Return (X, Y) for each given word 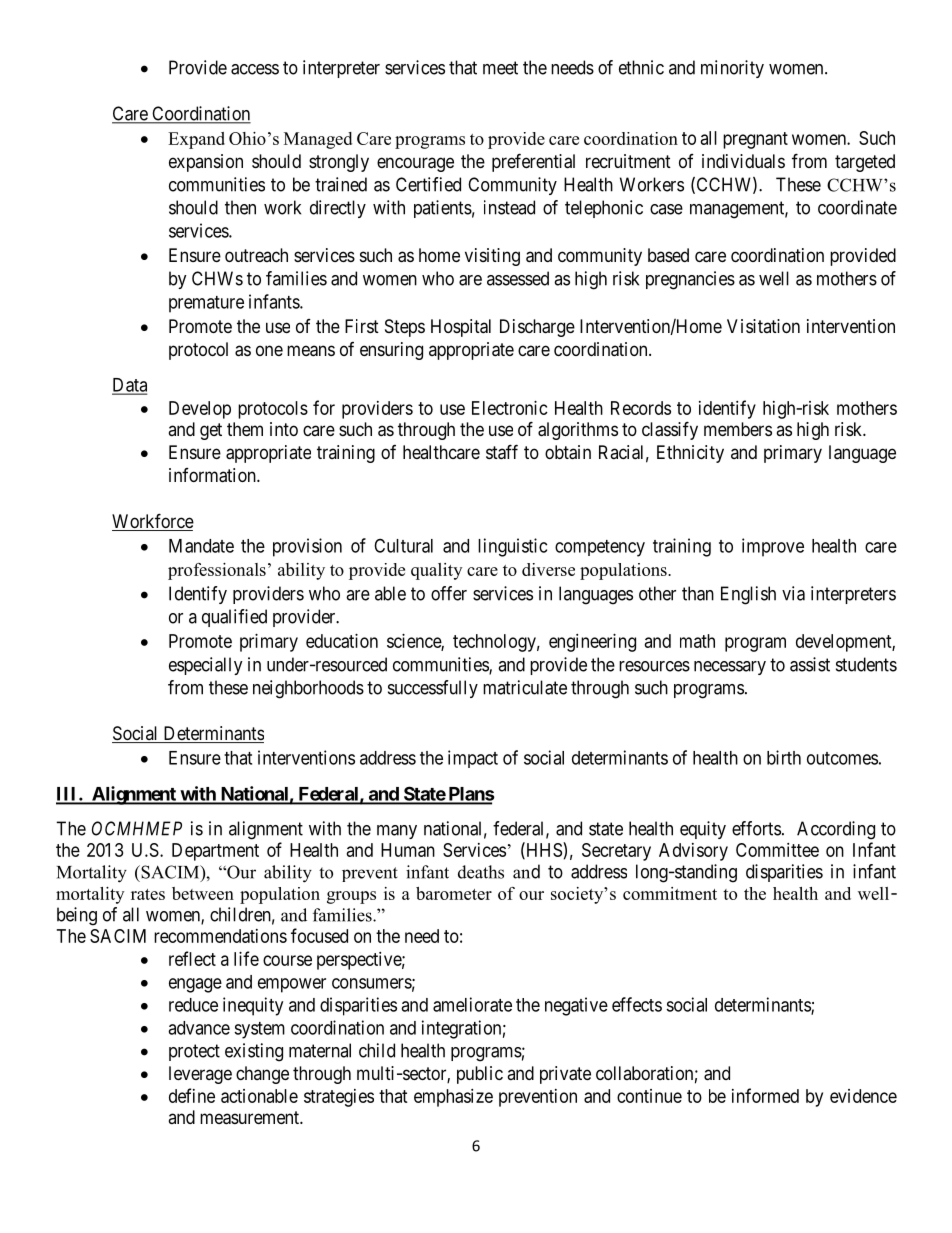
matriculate (525, 687)
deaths (481, 872)
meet (500, 68)
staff (502, 452)
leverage (200, 1075)
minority (732, 69)
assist (810, 664)
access (255, 69)
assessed (518, 278)
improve (773, 547)
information (213, 475)
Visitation (763, 326)
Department (215, 852)
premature (206, 304)
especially (206, 666)
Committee (777, 850)
